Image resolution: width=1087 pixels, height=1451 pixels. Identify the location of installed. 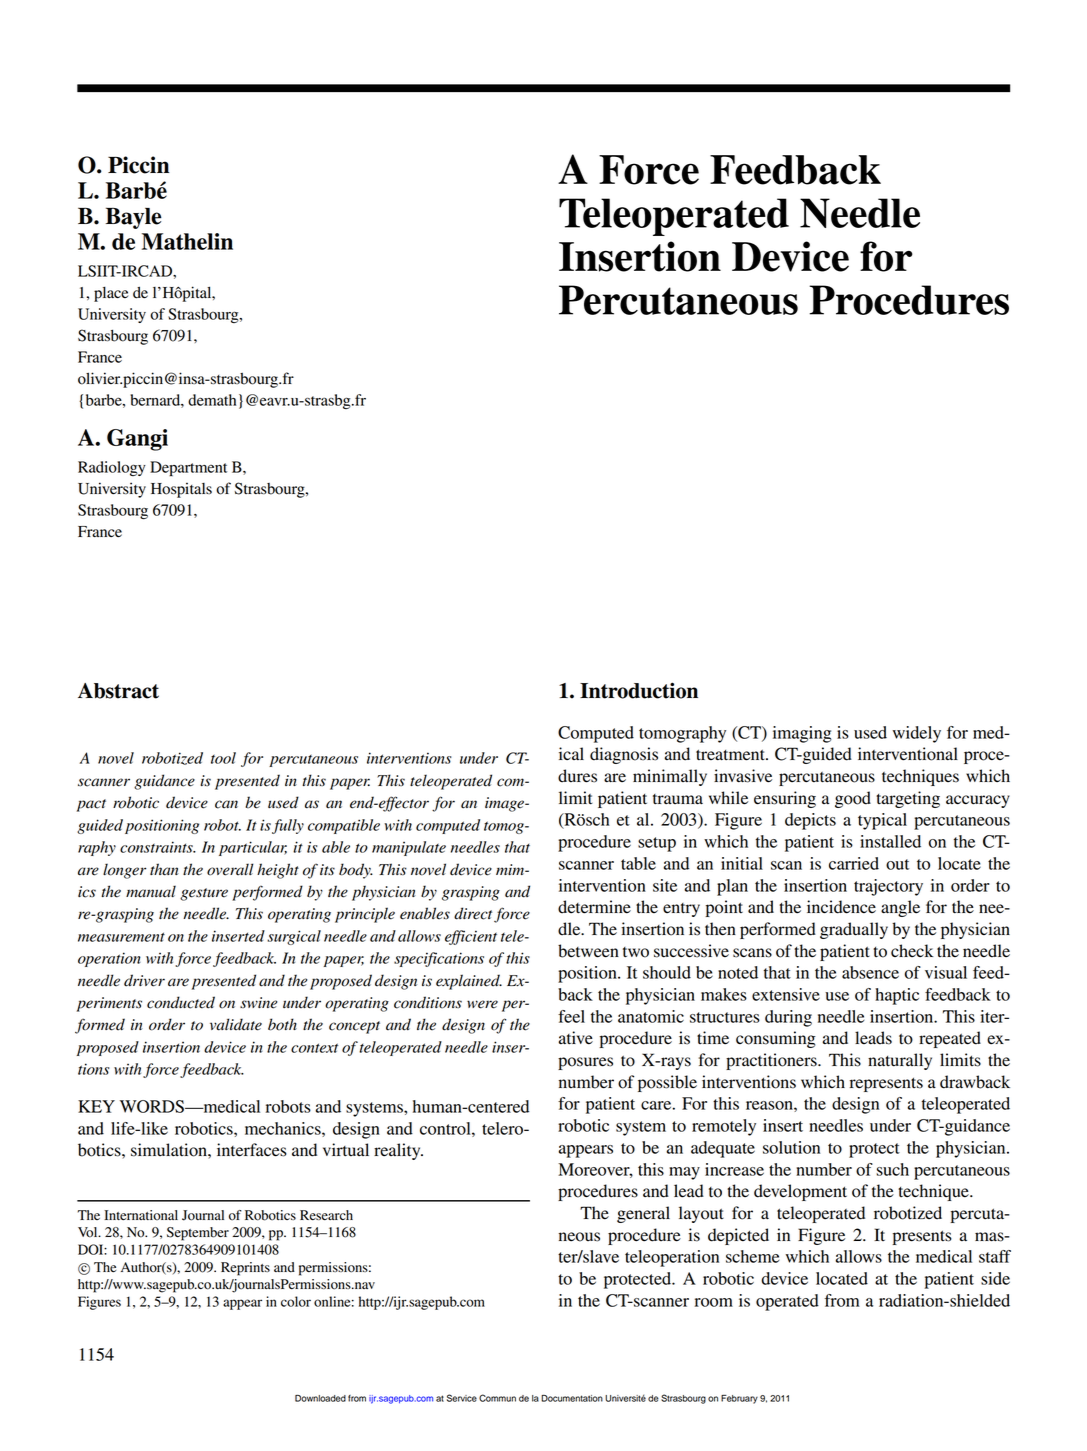
(890, 841).
